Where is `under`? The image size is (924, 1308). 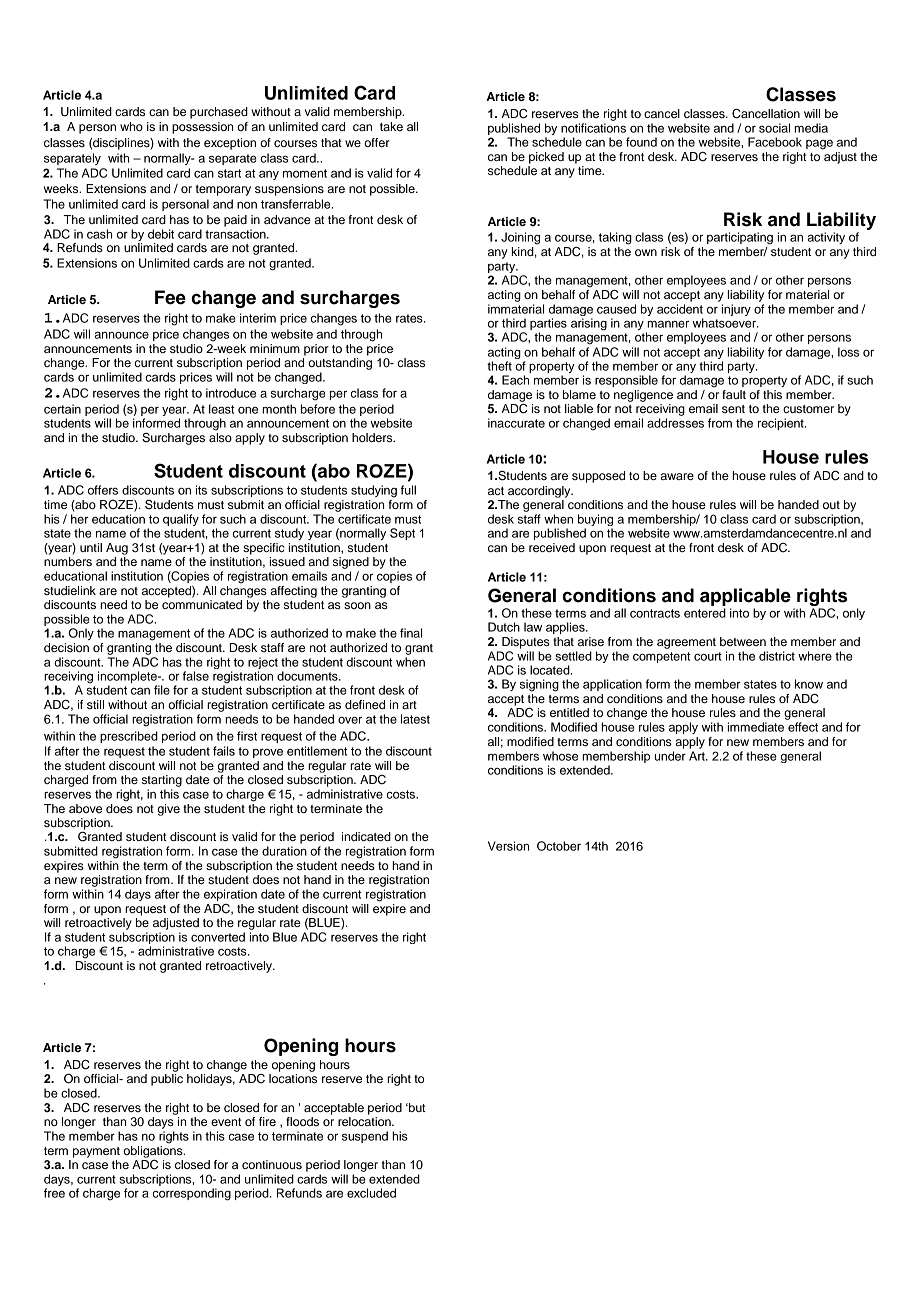
under is located at coordinates (670, 756).
